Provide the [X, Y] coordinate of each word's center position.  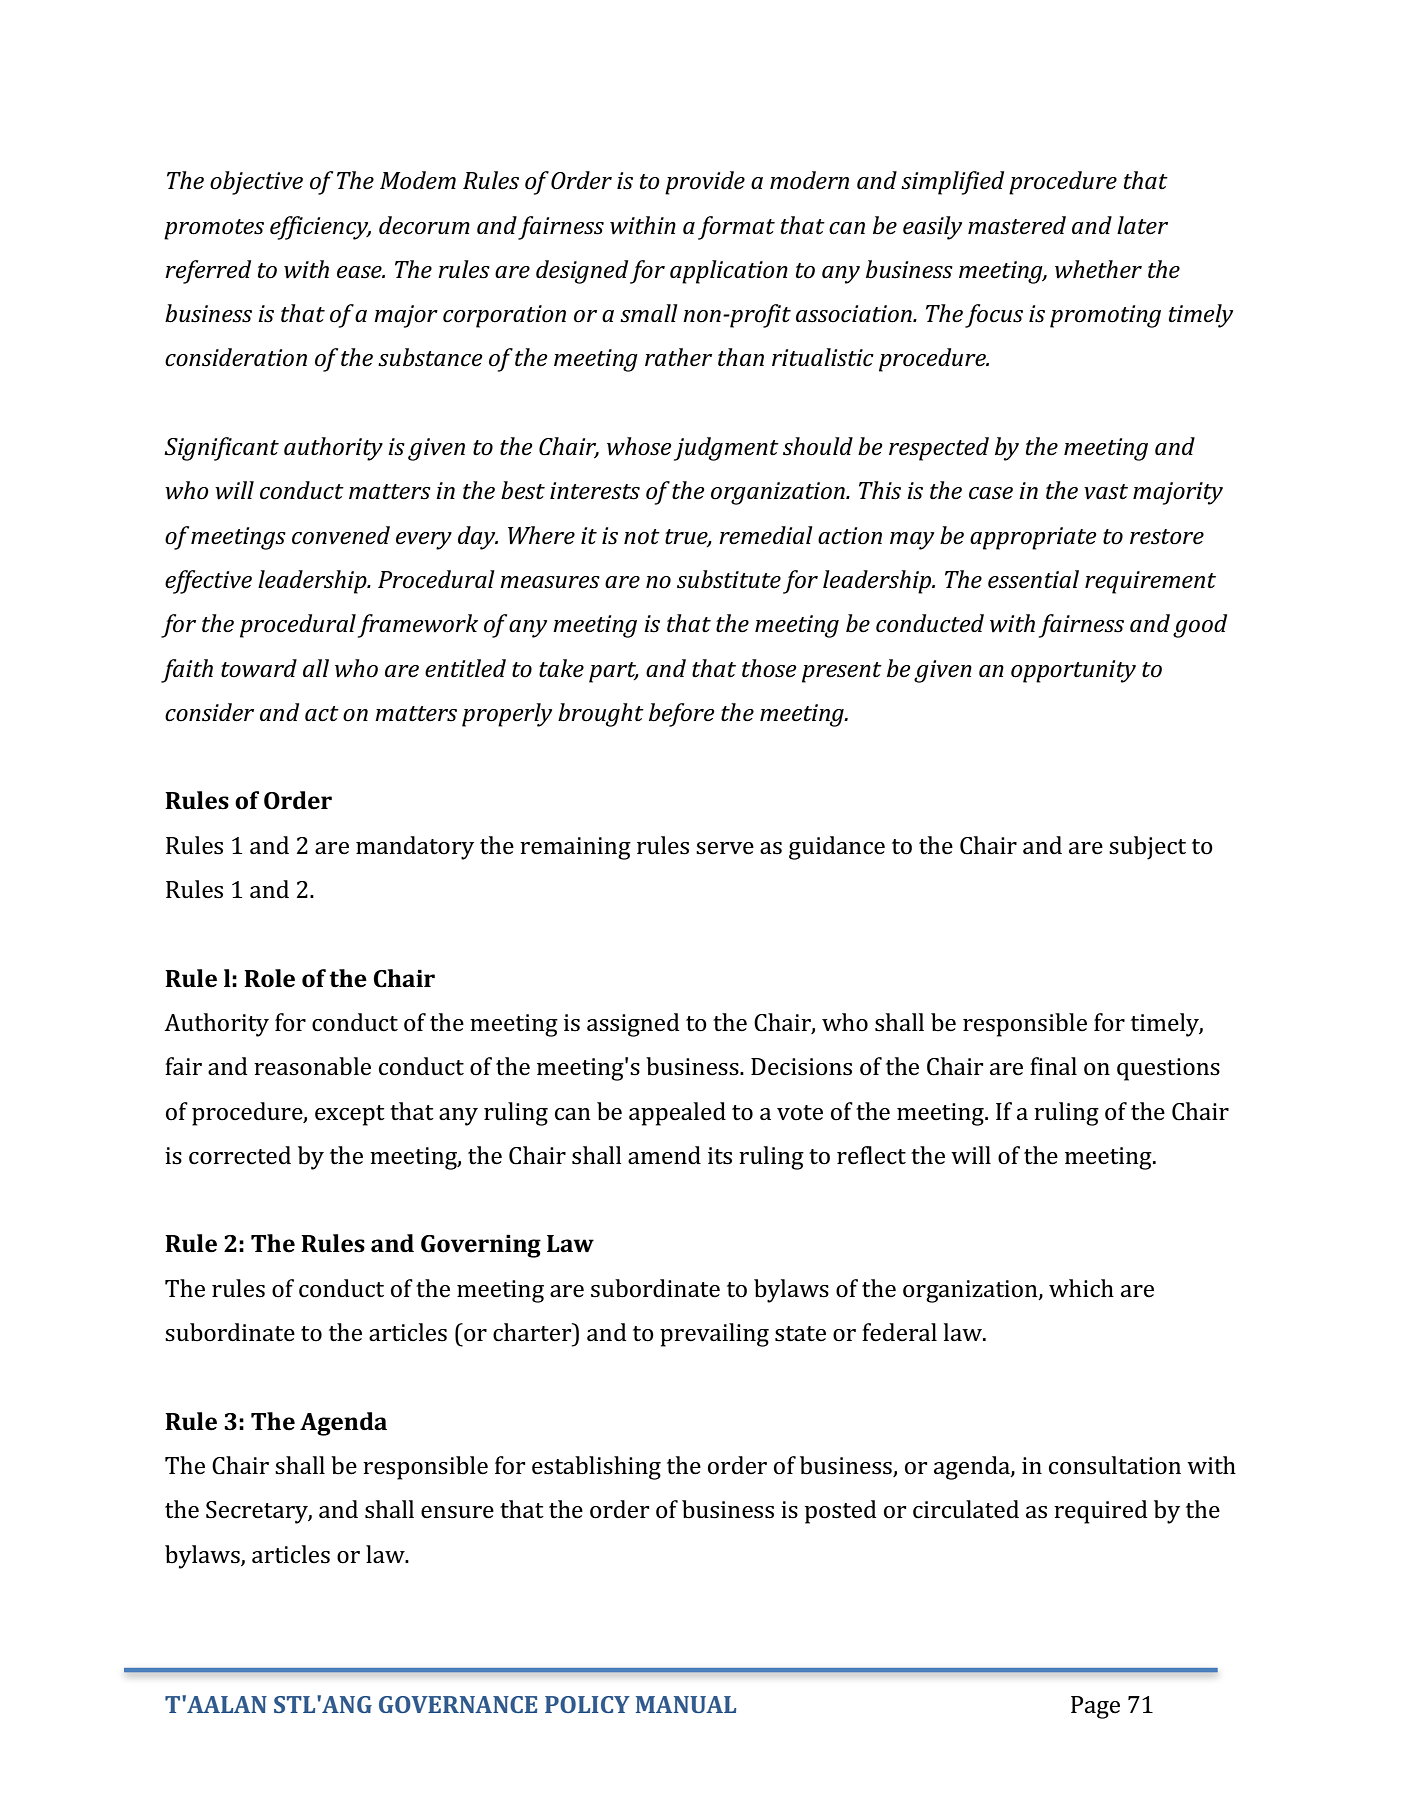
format [736, 228]
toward [259, 668]
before [682, 715]
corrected [240, 1155]
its [720, 1156]
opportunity [1073, 671]
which [1081, 1288]
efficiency [320, 228]
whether [1098, 269]
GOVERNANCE [458, 1704]
